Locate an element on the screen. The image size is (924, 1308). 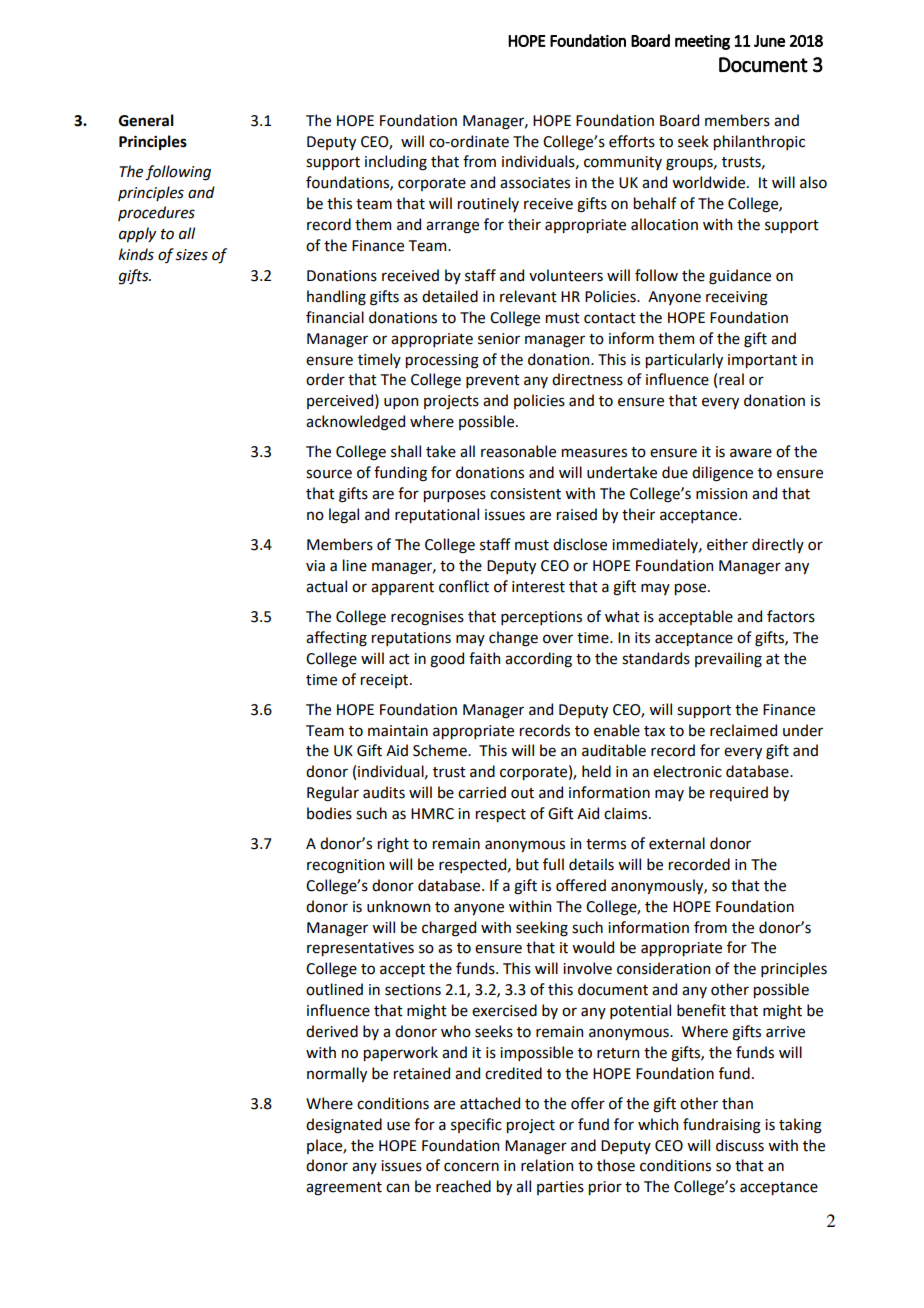
conflict is located at coordinates (464, 586).
